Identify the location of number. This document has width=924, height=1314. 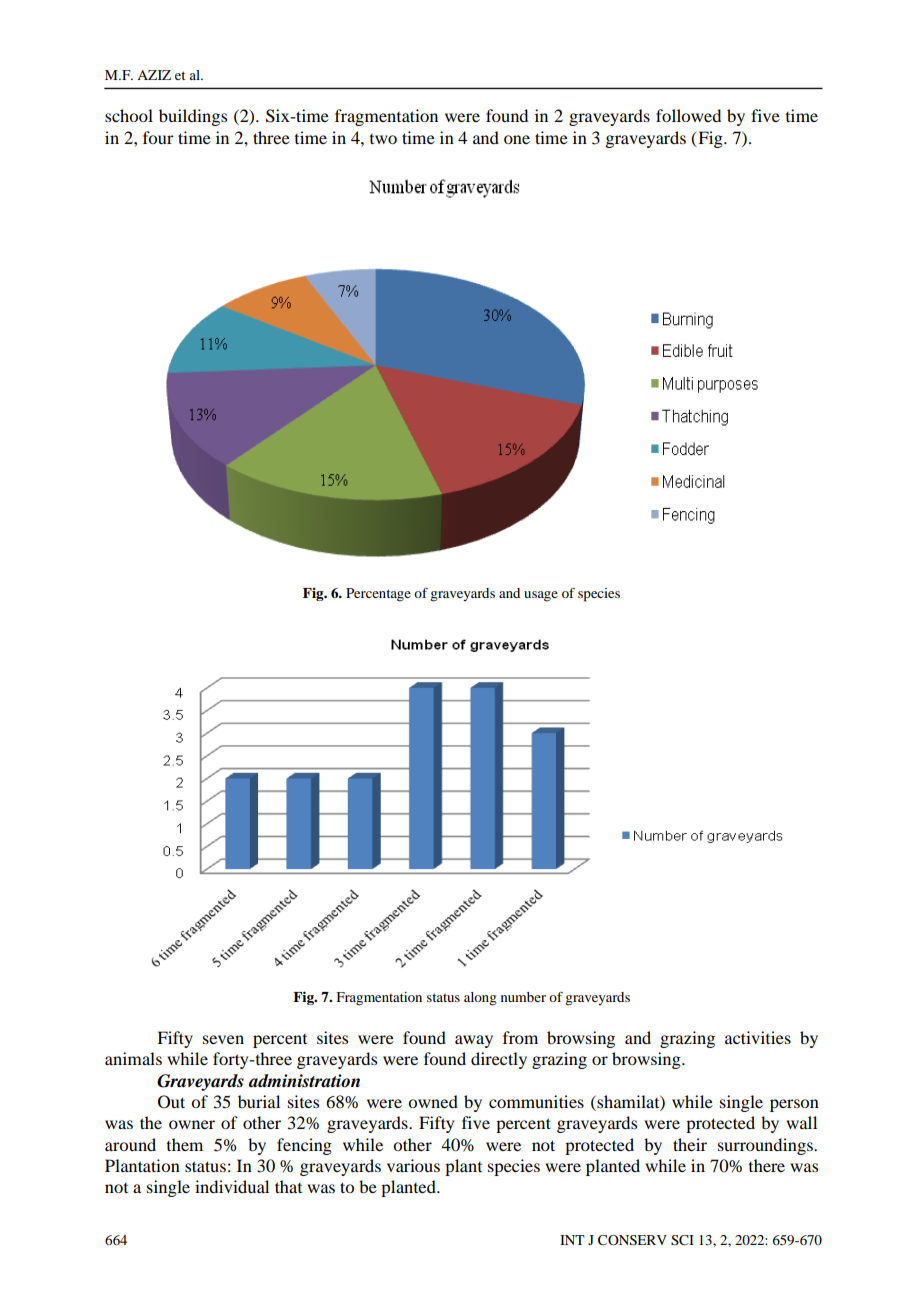
(523, 997).
